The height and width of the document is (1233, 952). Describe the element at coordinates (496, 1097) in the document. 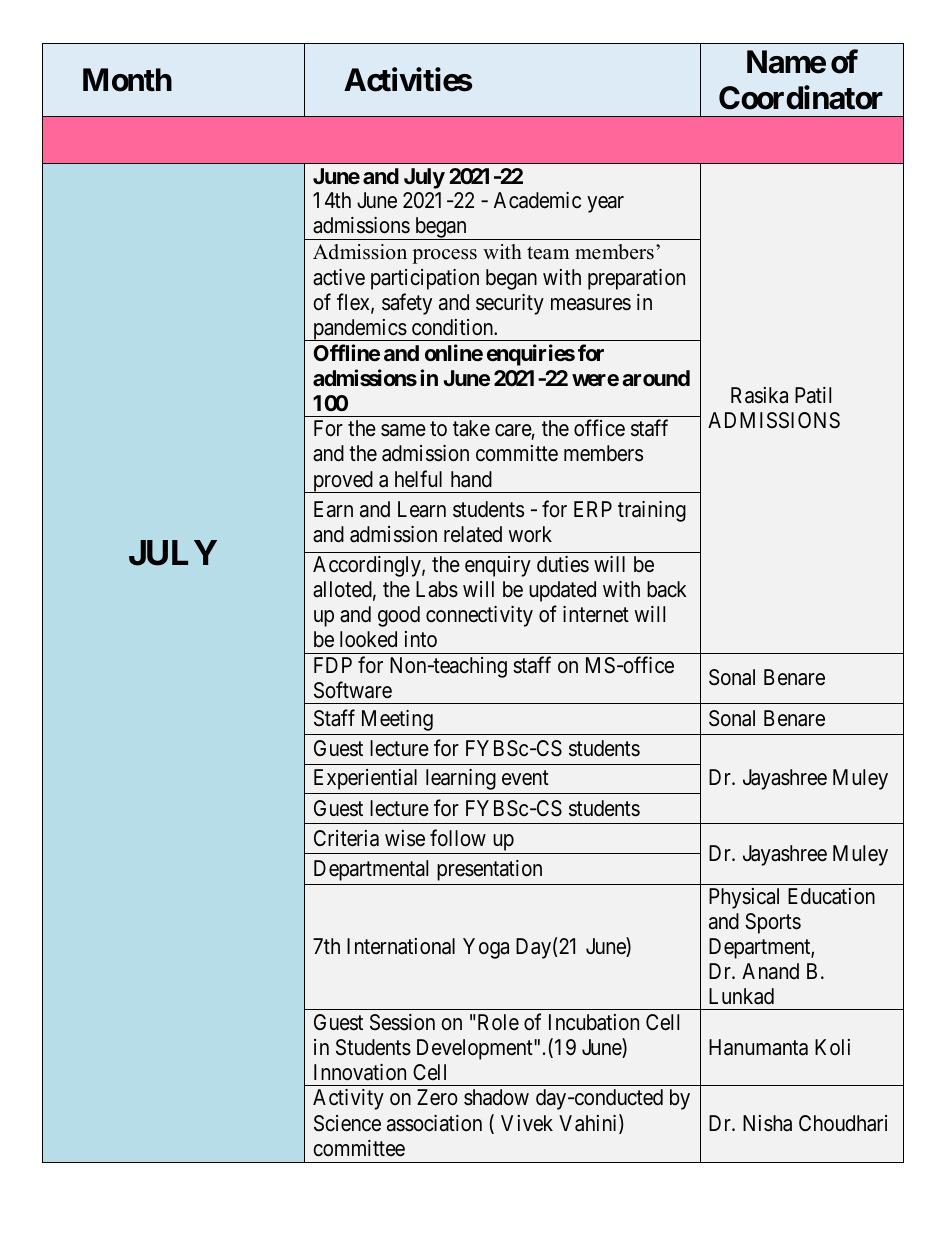

I see `shadow` at that location.
